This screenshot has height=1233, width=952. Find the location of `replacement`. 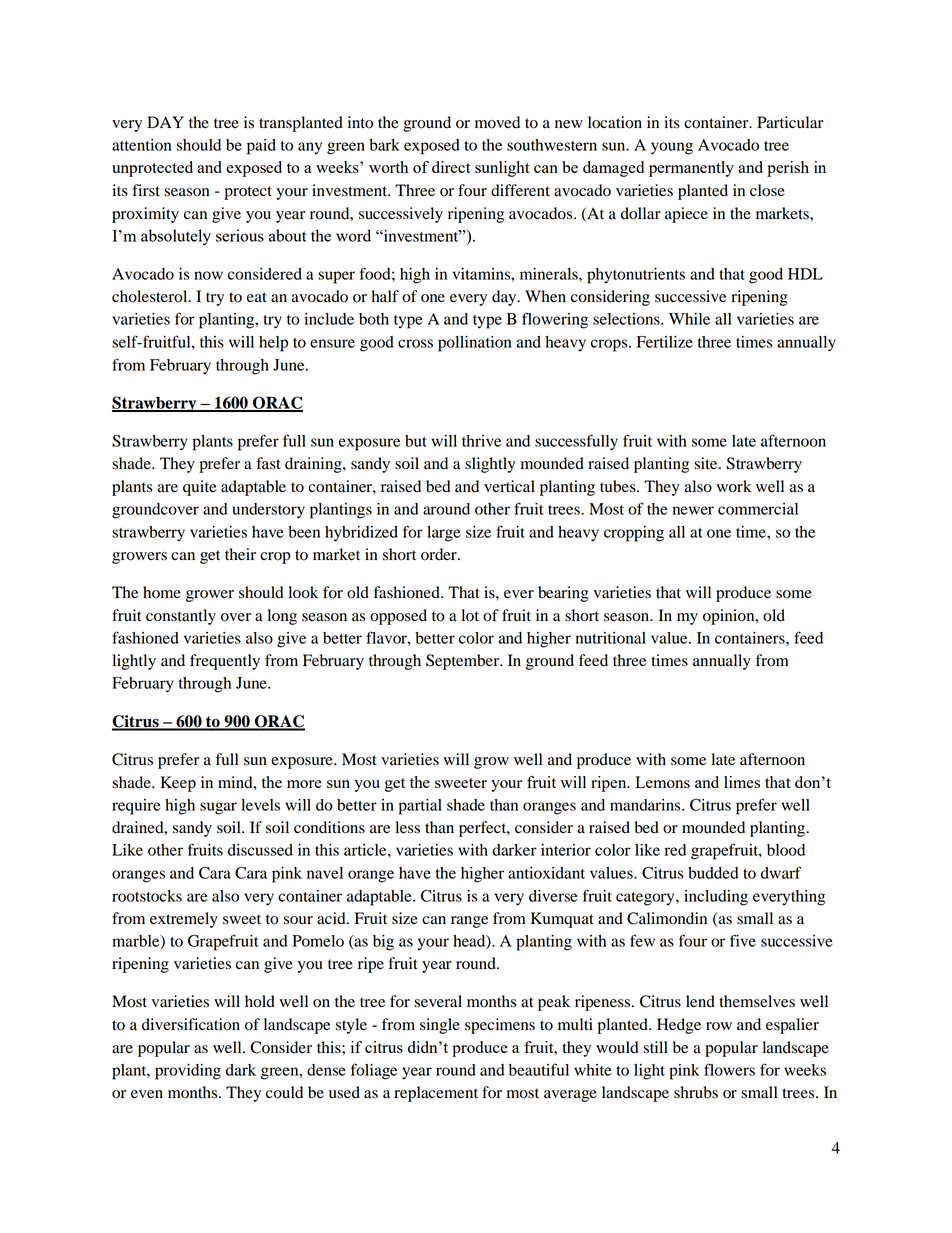

replacement is located at coordinates (436, 1094).
